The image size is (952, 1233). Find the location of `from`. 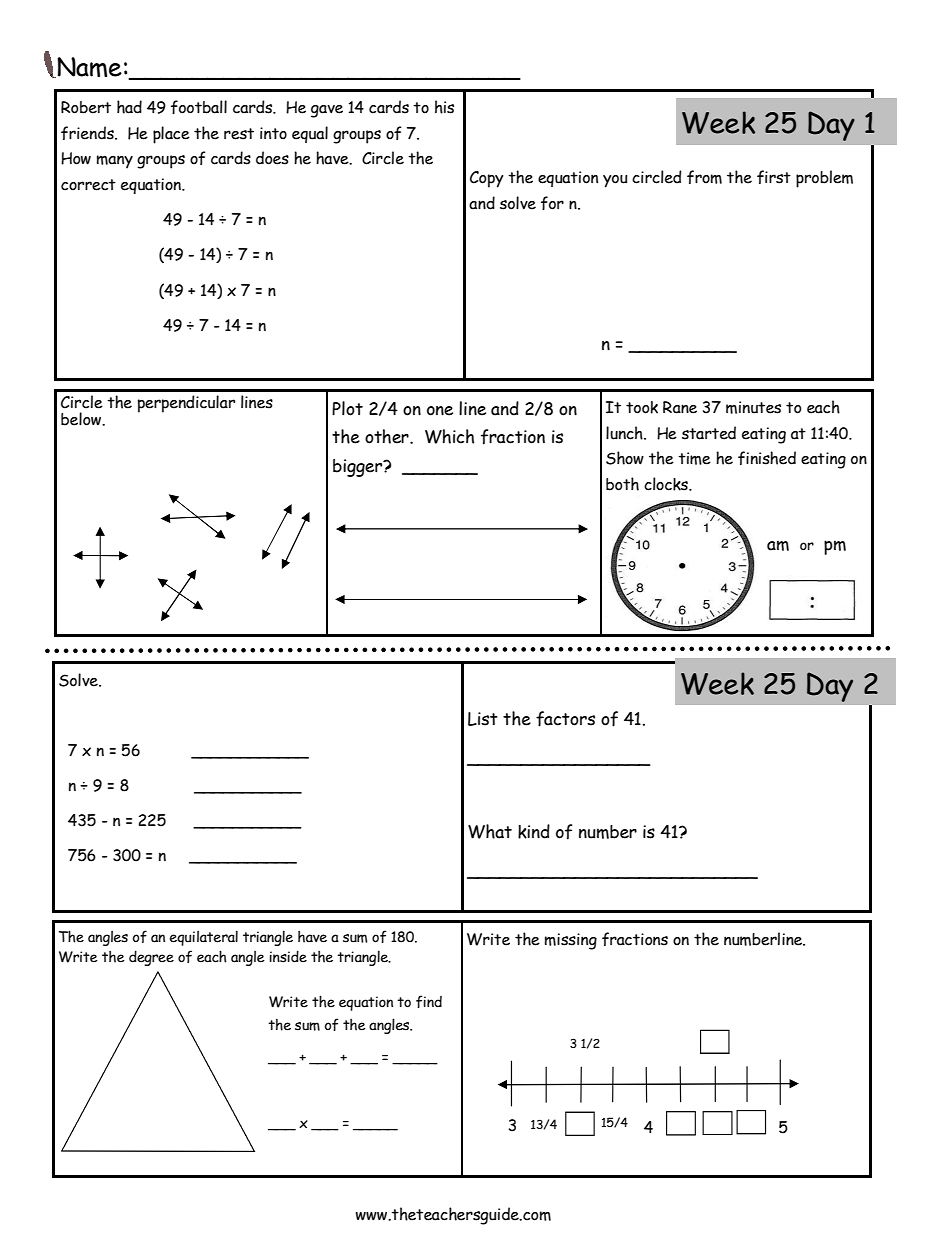

from is located at coordinates (704, 177).
